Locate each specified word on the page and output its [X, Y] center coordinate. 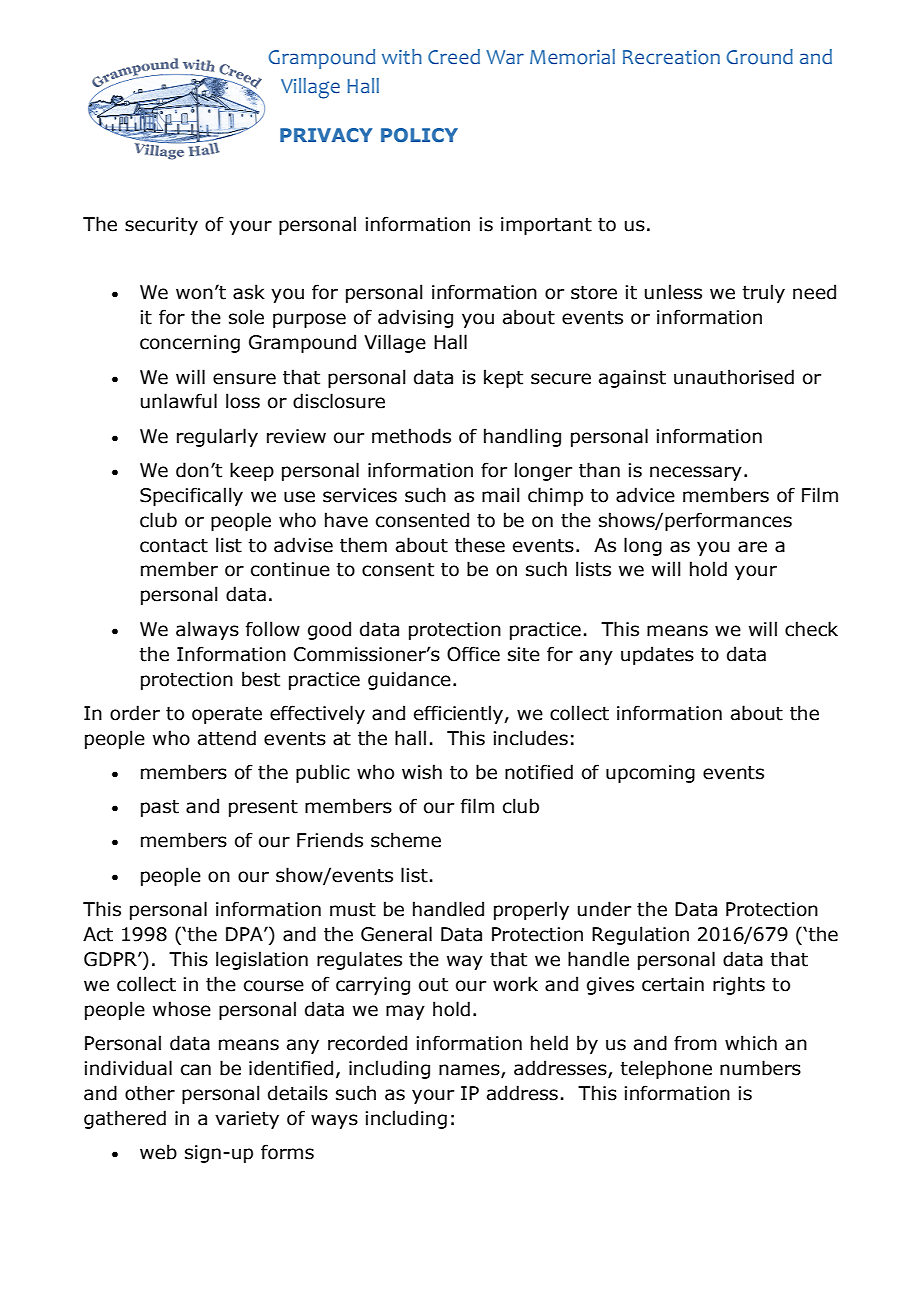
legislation [262, 960]
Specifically [191, 496]
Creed [454, 56]
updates [657, 655]
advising [415, 318]
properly [531, 910]
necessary [696, 473]
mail [501, 495]
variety [247, 1120]
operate [227, 715]
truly [763, 293]
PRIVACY [326, 135]
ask [249, 292]
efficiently [459, 714]
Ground [760, 57]
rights [739, 985]
